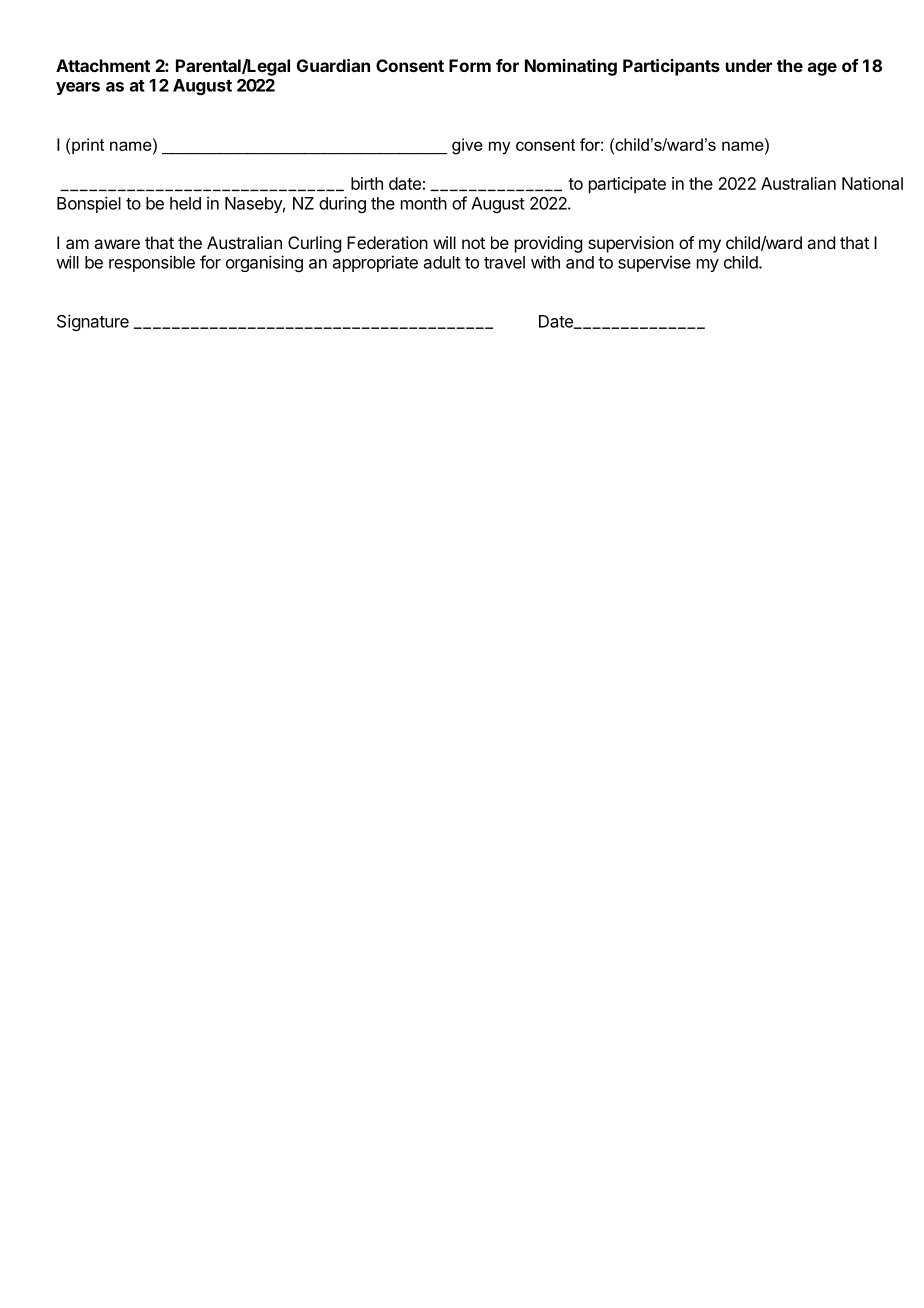 The height and width of the screenshot is (1308, 924). I want to click on aware, so click(117, 244).
